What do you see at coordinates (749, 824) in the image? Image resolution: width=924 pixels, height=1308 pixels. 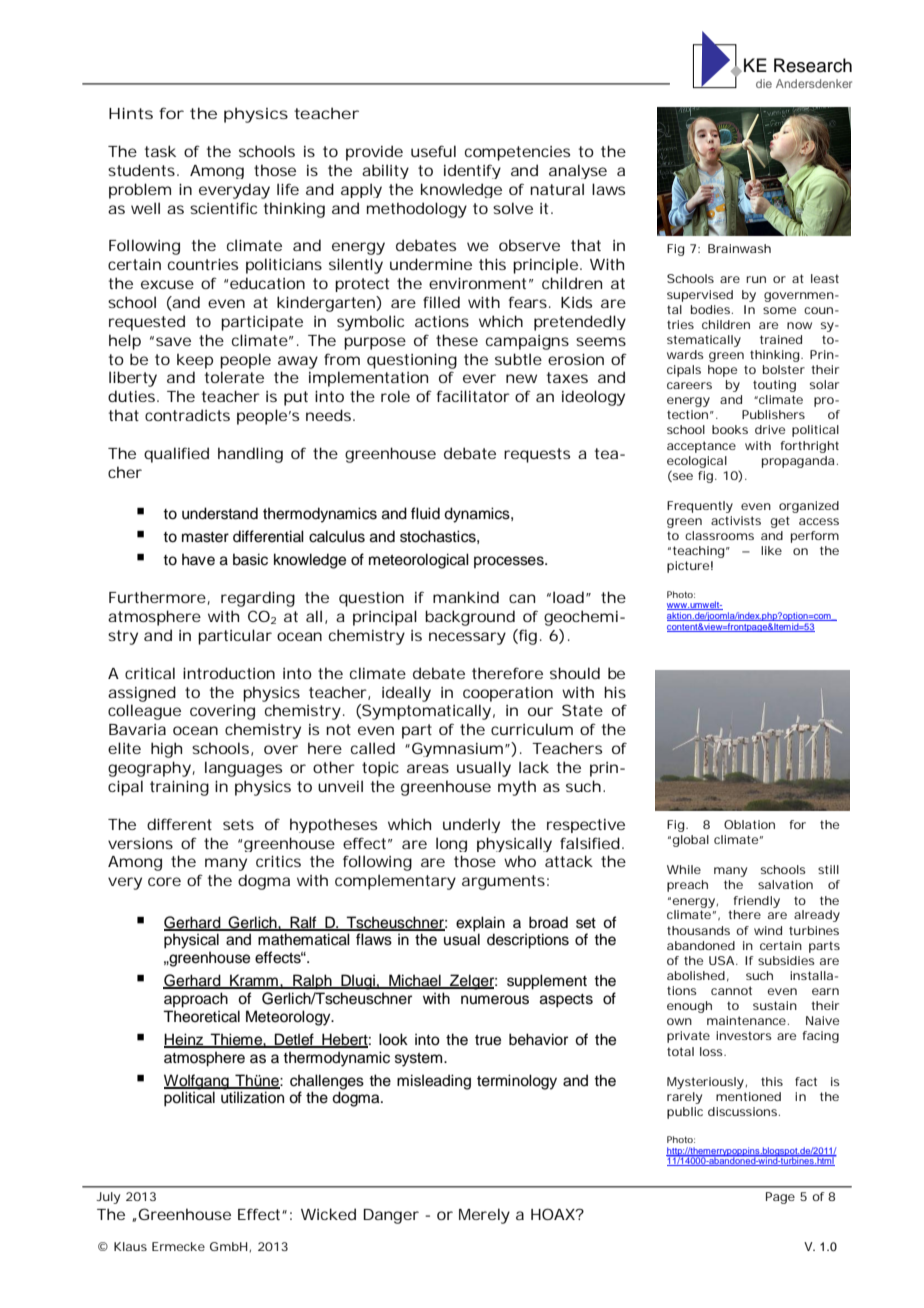 I see `Oblation` at bounding box center [749, 824].
